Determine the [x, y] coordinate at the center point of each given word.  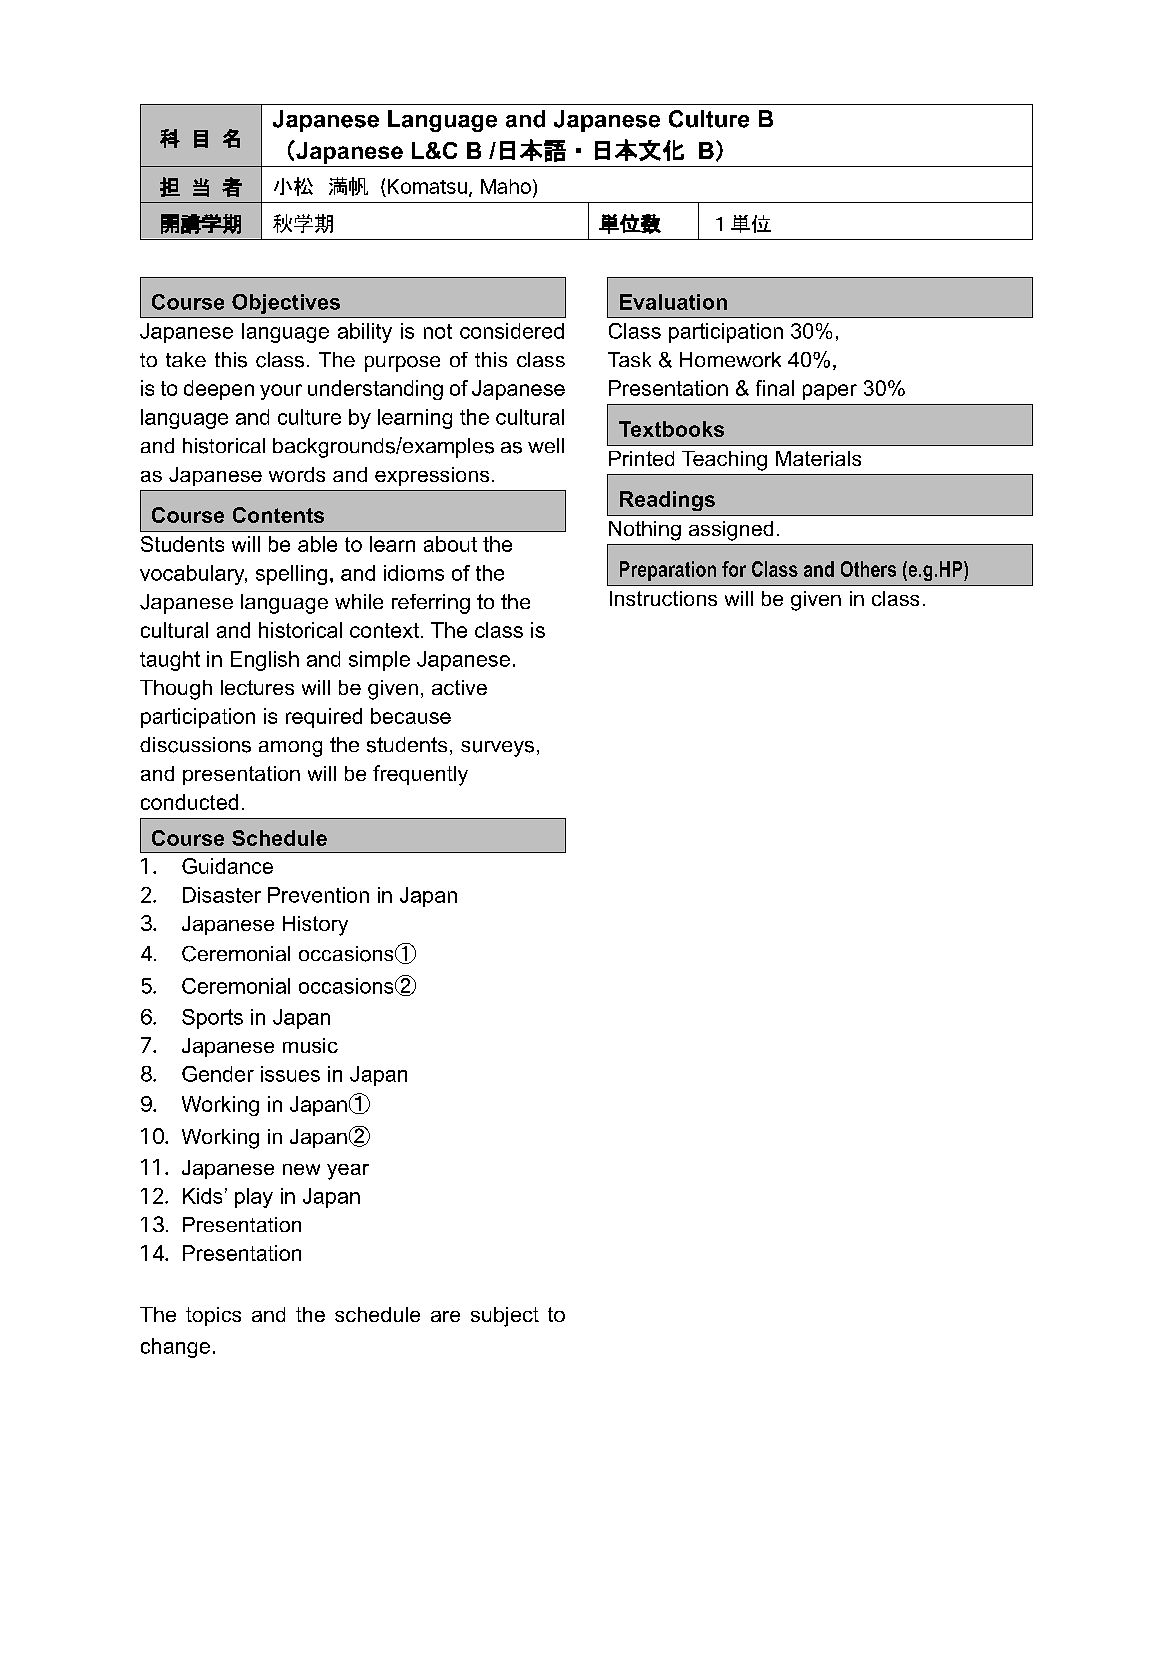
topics [213, 1316]
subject [505, 1317]
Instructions [663, 598]
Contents [278, 515]
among [290, 749]
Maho [506, 186]
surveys [497, 749]
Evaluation [673, 302]
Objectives [286, 304]
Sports [212, 1019]
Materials [818, 458]
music [310, 1045]
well [546, 445]
